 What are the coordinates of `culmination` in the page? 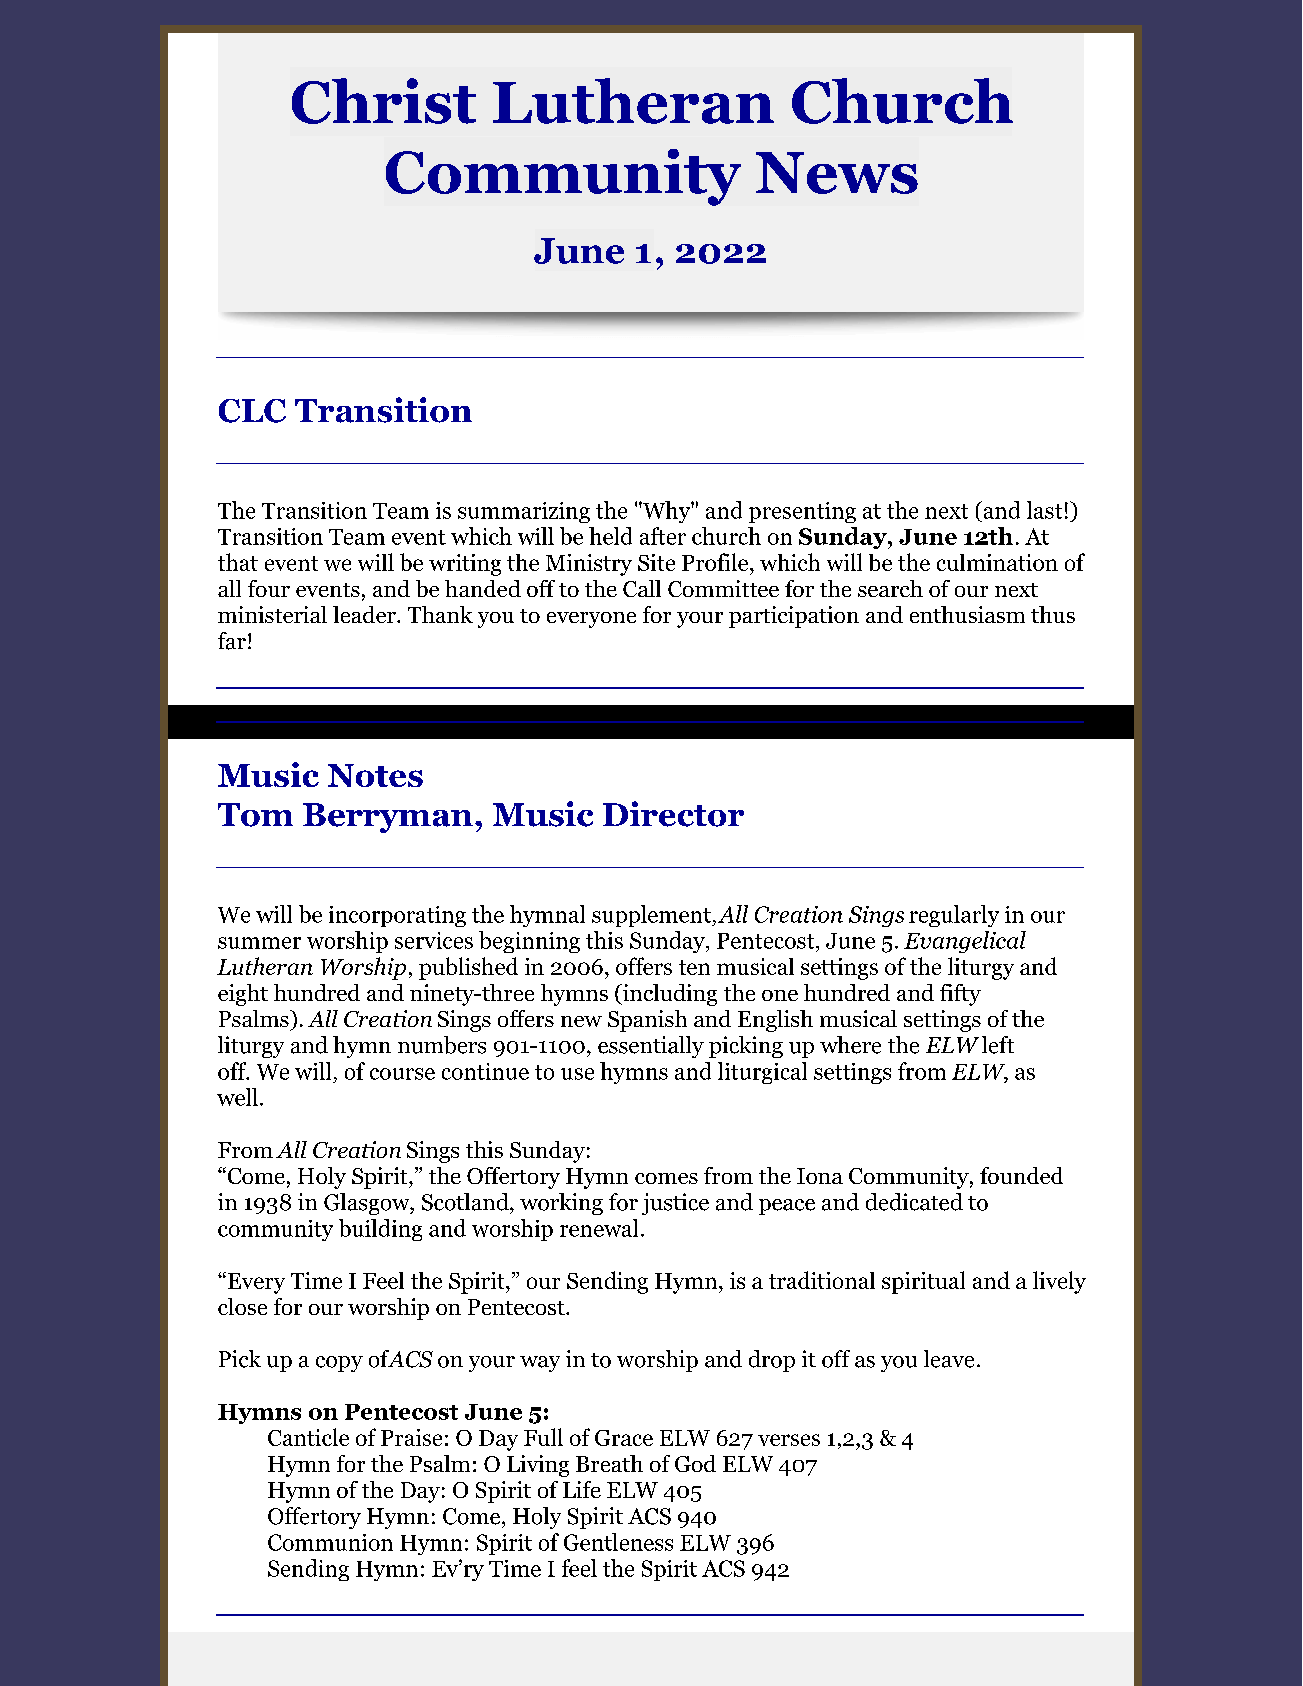 It's located at (997, 562).
